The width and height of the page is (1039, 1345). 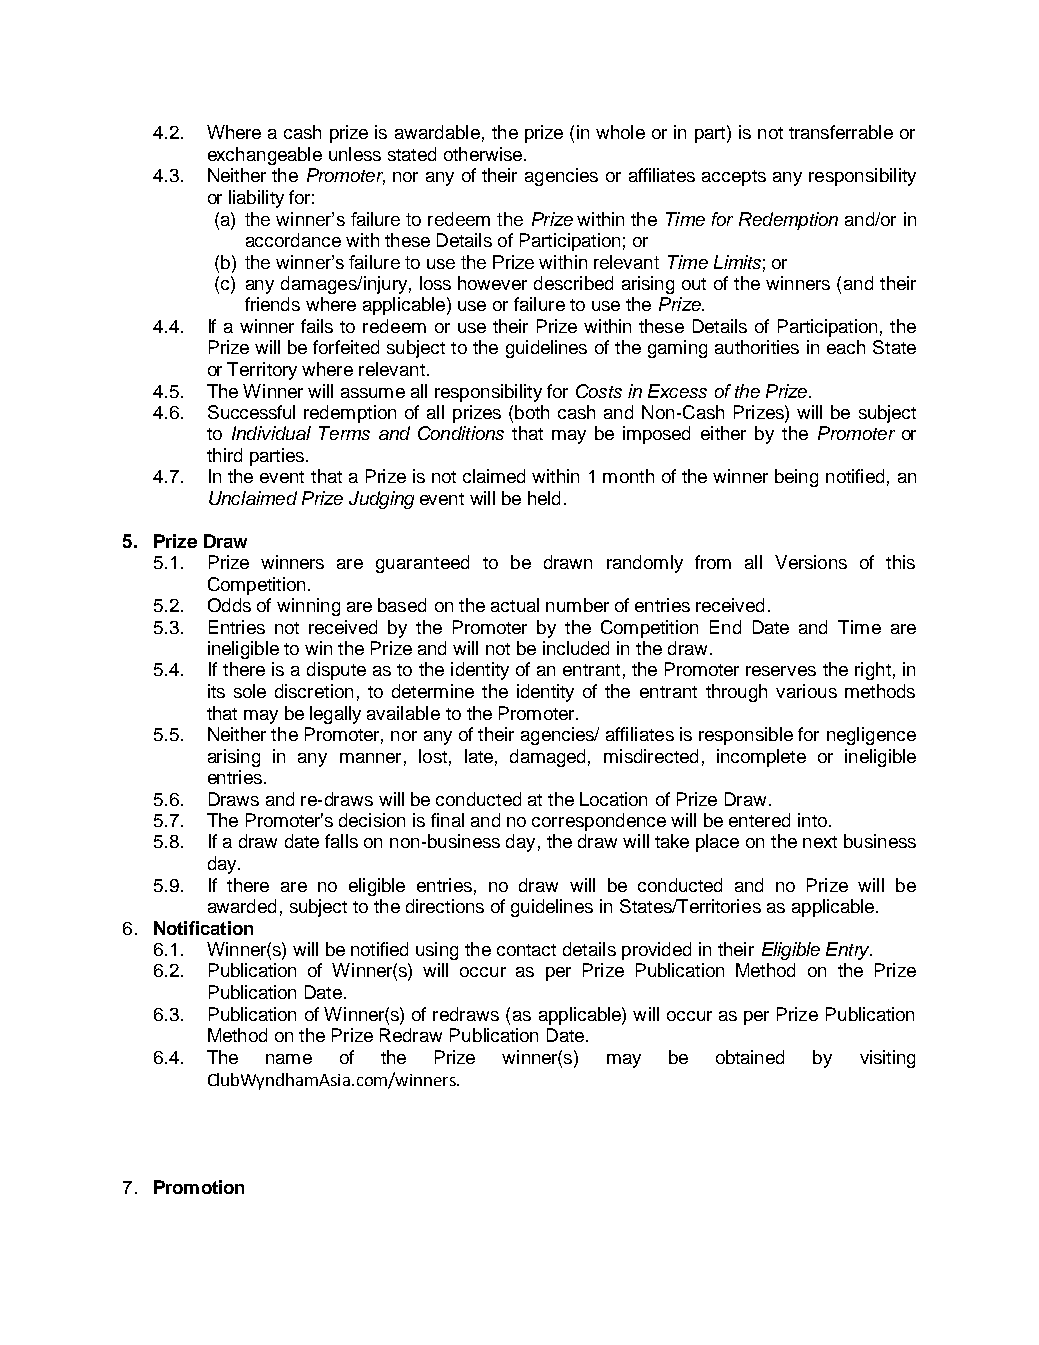 I want to click on transferrable, so click(x=841, y=132).
